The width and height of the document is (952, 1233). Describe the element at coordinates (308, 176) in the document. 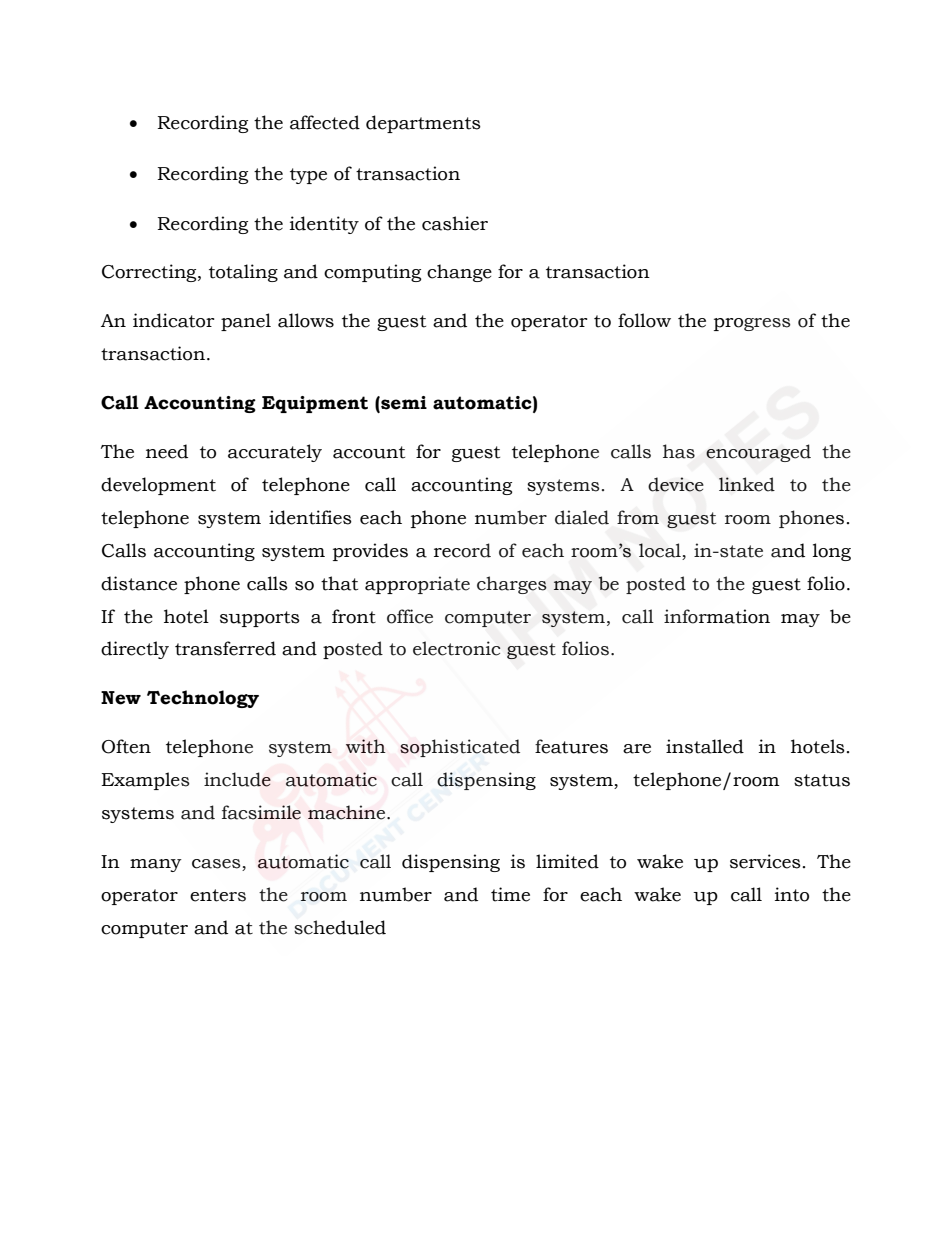

I see `type` at that location.
